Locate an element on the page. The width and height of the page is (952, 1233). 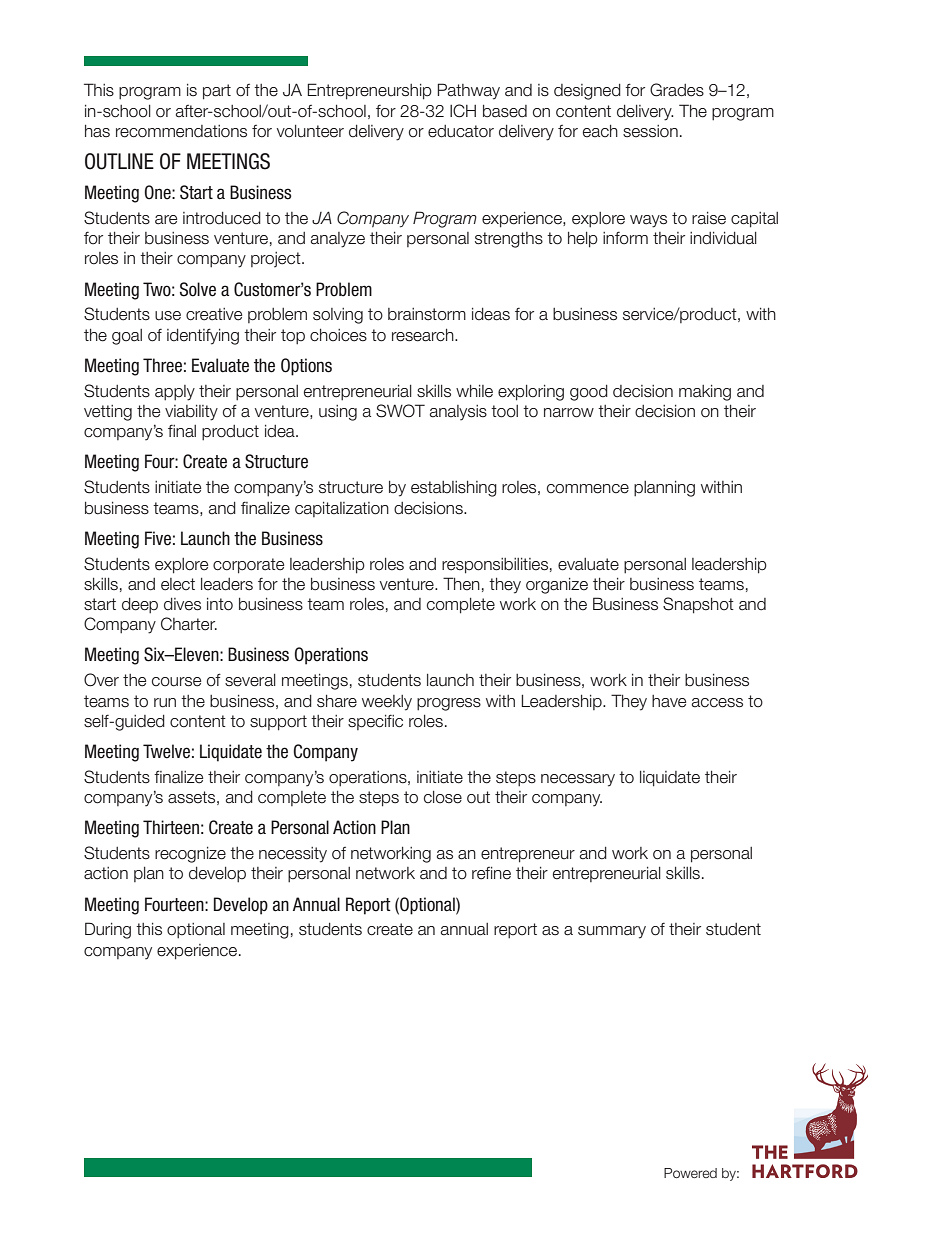
summary is located at coordinates (612, 932).
